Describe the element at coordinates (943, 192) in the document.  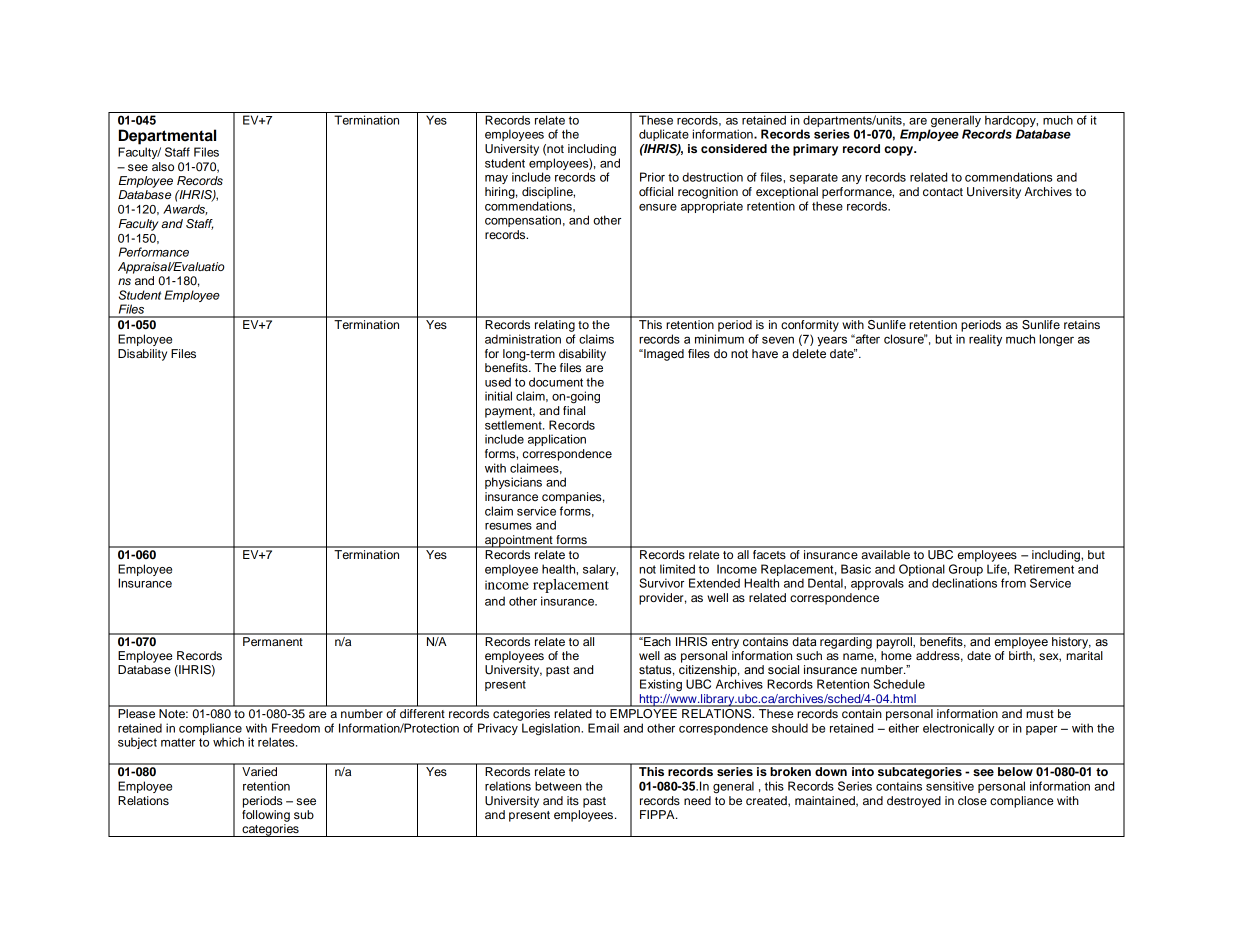
I see `contact` at that location.
